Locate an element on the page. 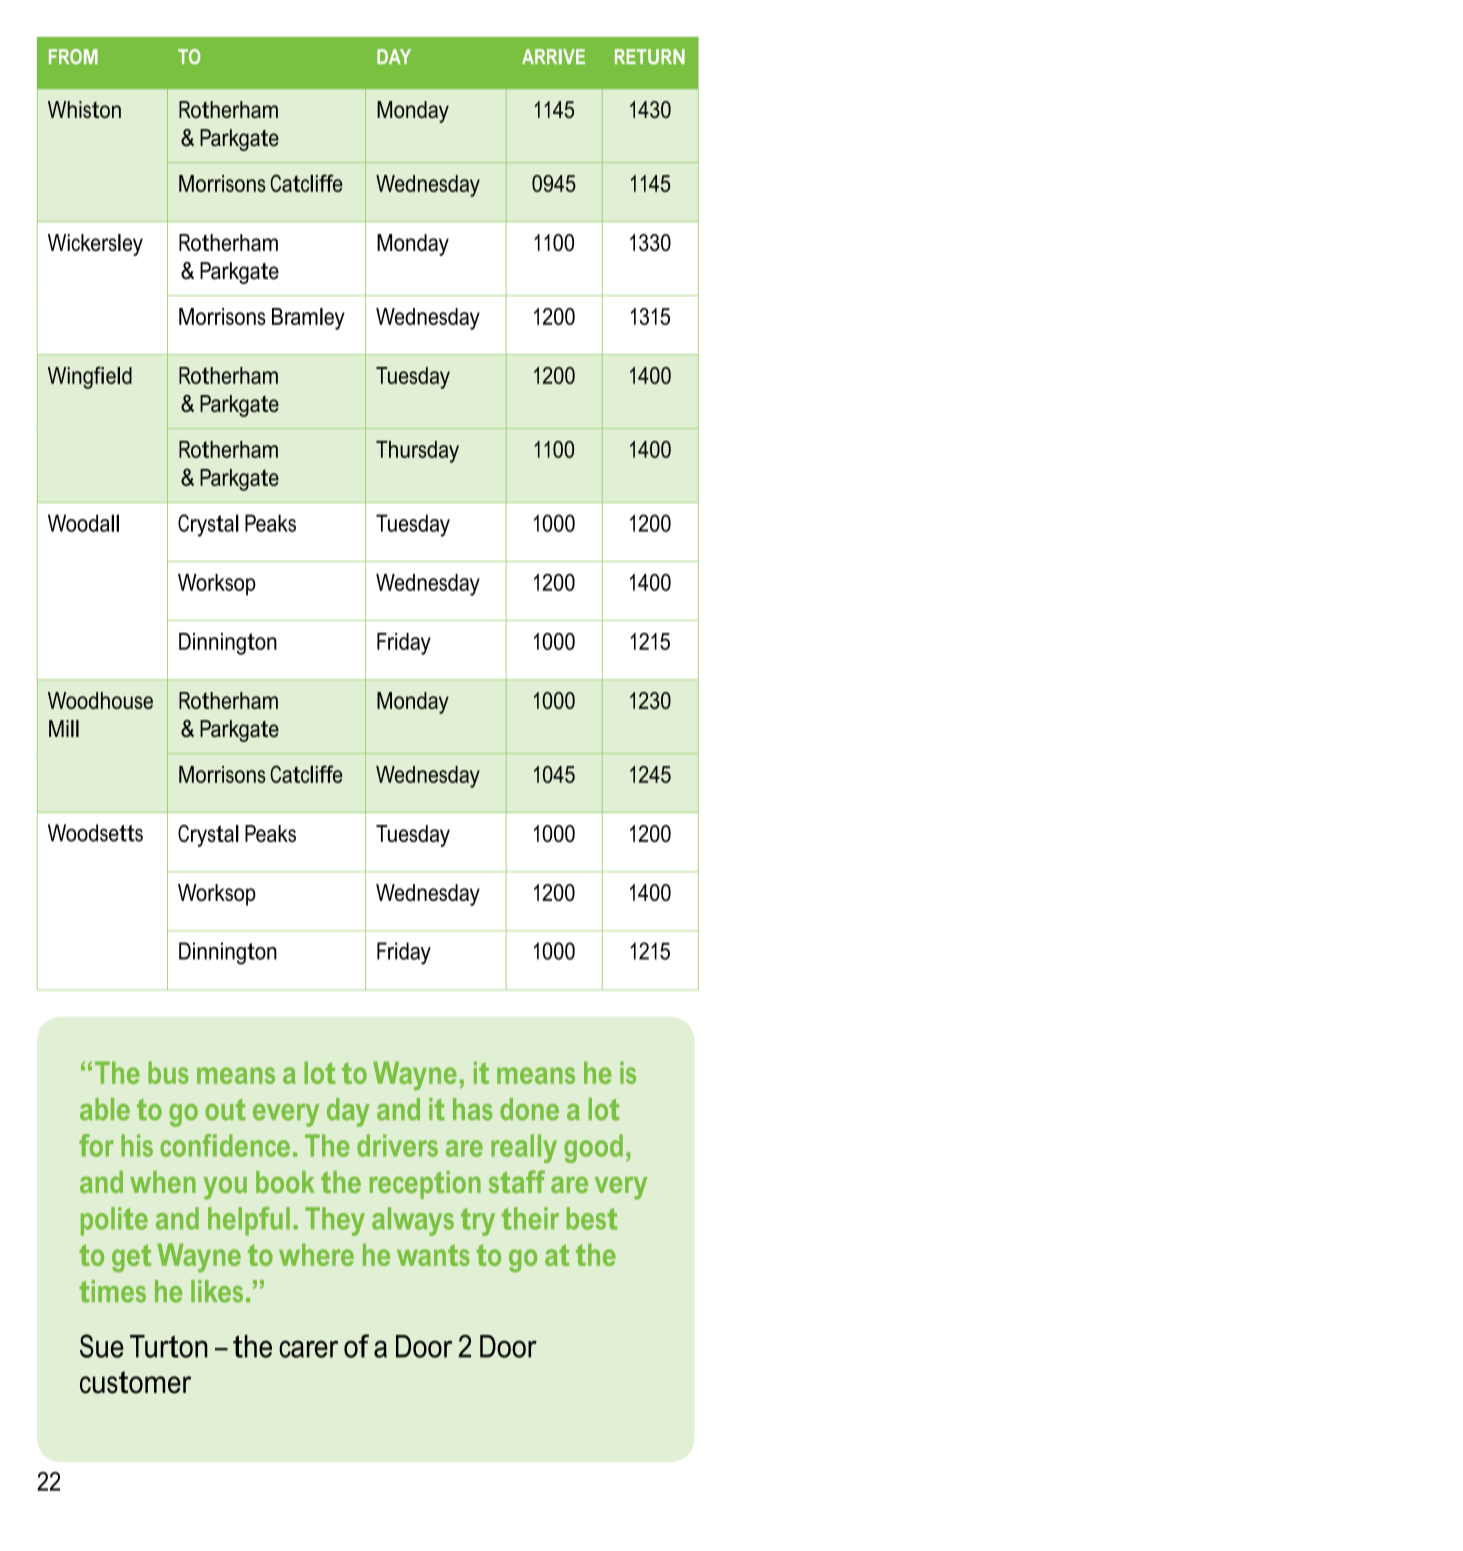  best is located at coordinates (592, 1218).
